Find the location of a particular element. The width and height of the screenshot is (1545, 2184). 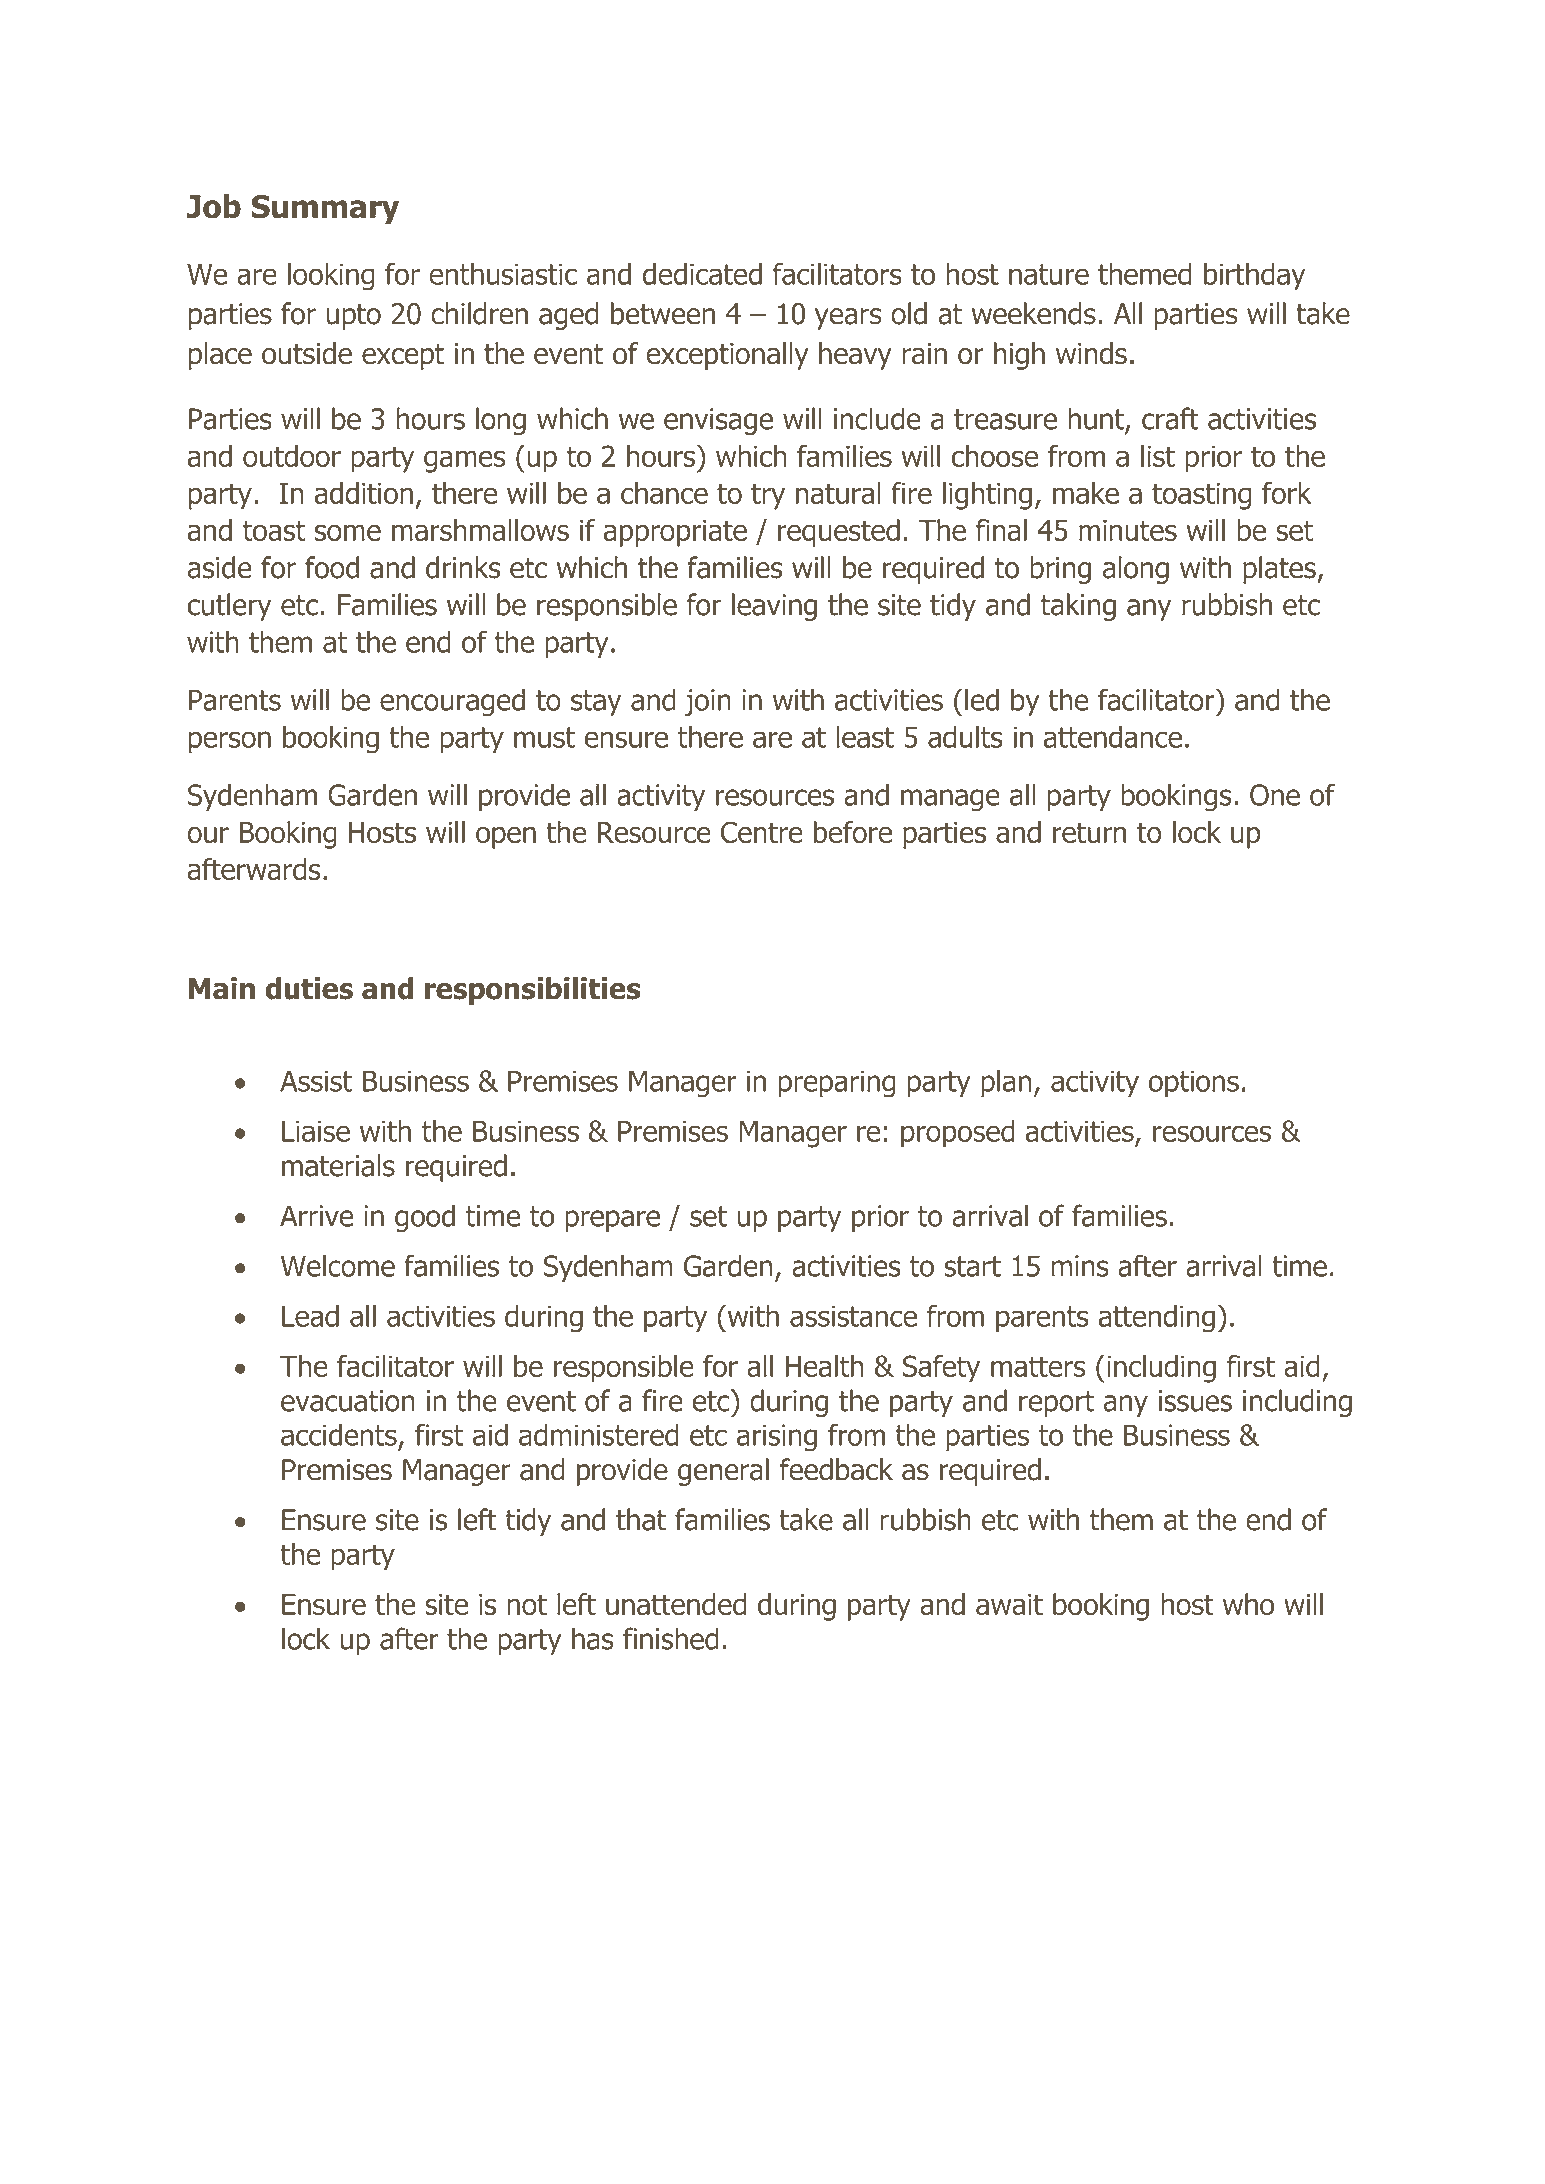

not is located at coordinates (527, 1604).
